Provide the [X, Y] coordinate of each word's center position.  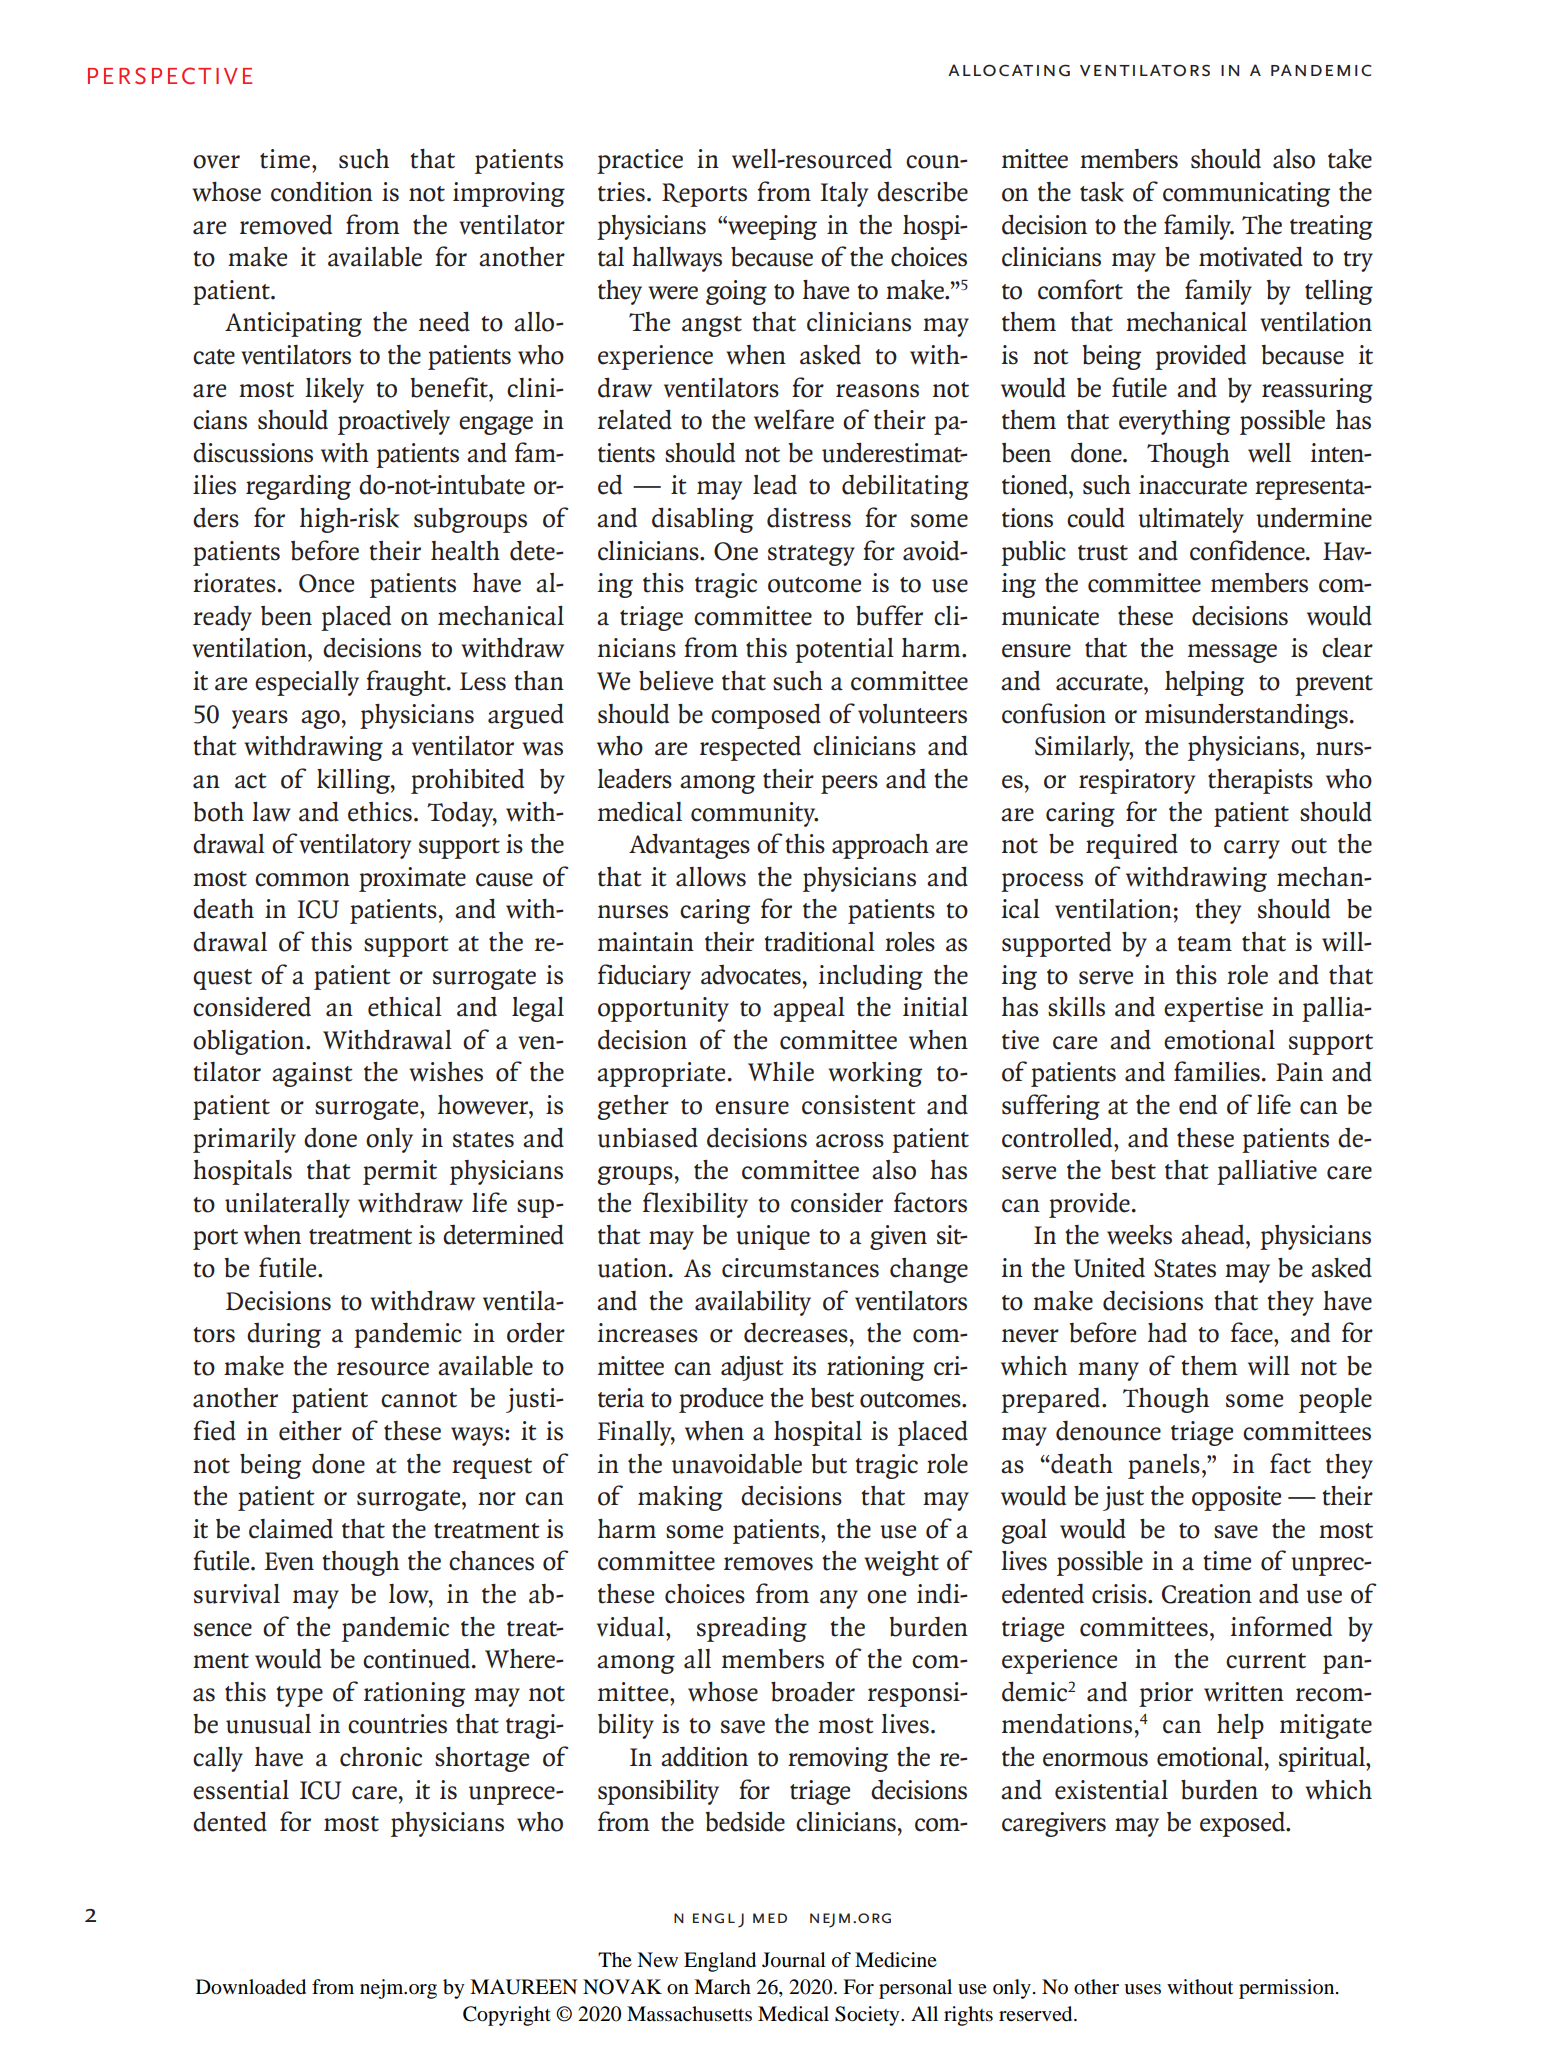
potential [844, 650]
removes [768, 1564]
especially [307, 683]
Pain [1299, 1072]
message [1232, 653]
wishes [446, 1072]
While [781, 1072]
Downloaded [251, 1987]
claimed [291, 1528]
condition [322, 192]
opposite [1236, 1498]
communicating [1246, 194]
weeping [771, 227]
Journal [794, 1960]
